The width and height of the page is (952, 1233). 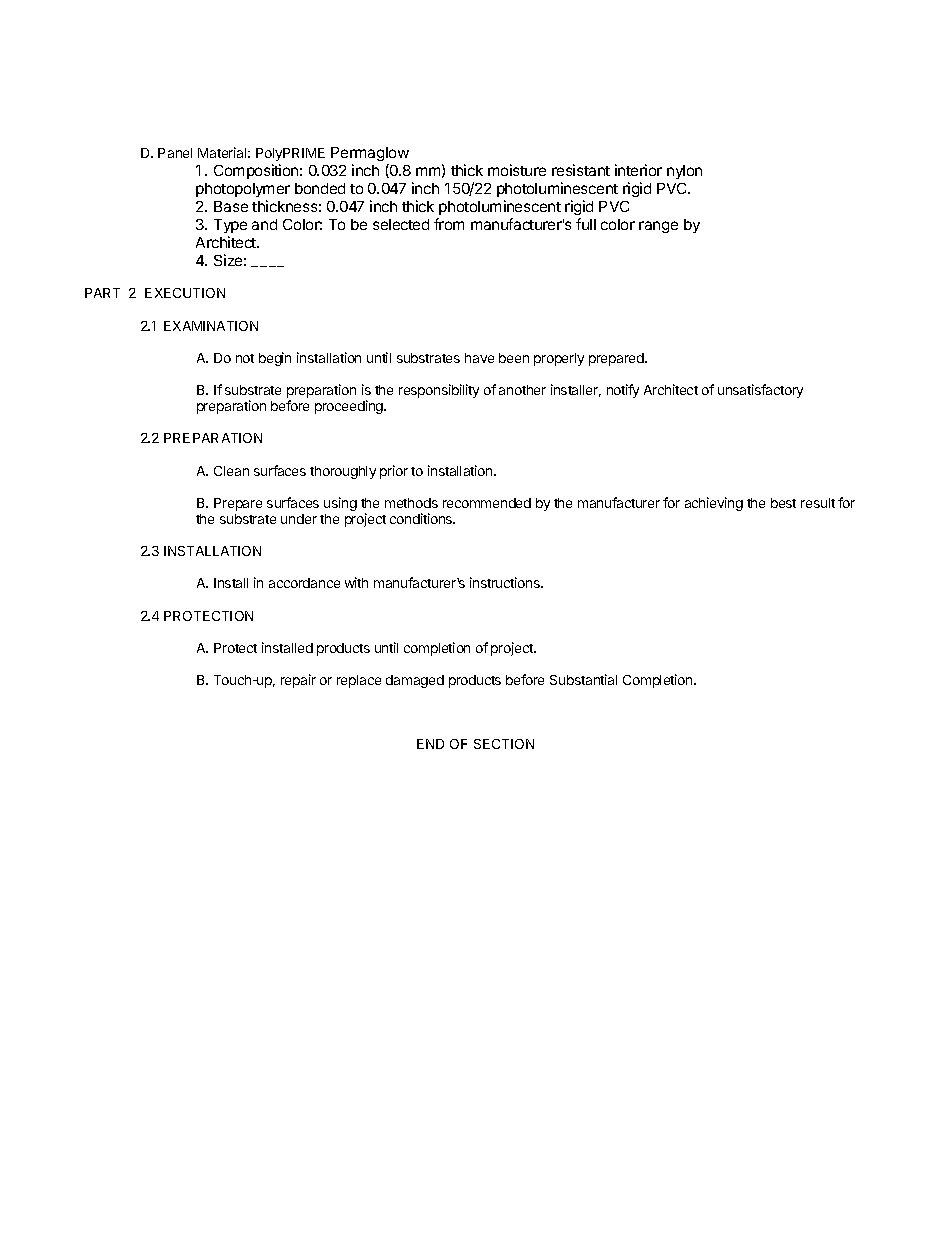 I want to click on prior, so click(x=394, y=472).
